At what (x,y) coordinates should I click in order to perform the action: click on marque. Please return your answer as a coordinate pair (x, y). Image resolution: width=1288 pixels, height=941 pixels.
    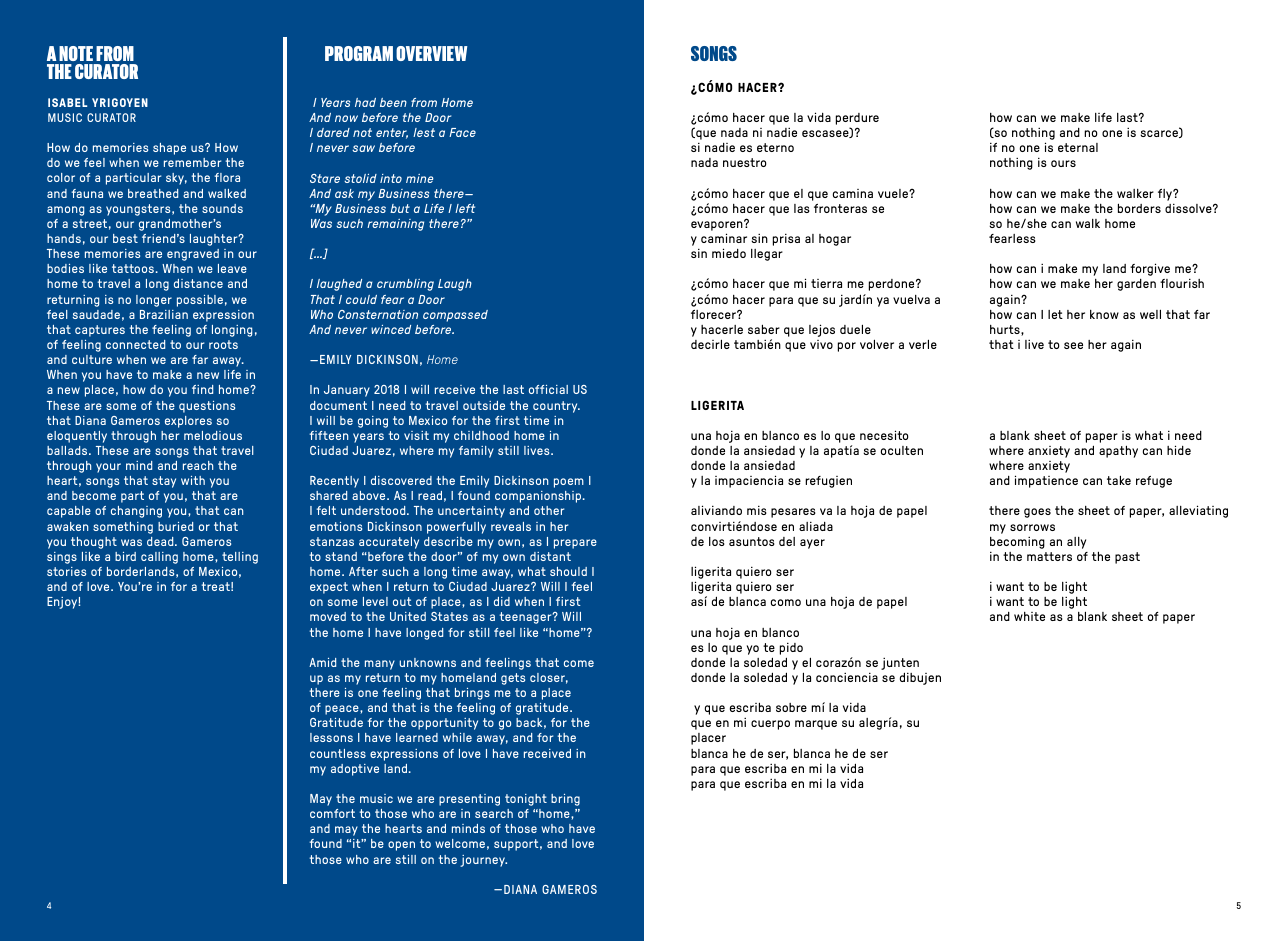
    Looking at the image, I should click on (816, 725).
